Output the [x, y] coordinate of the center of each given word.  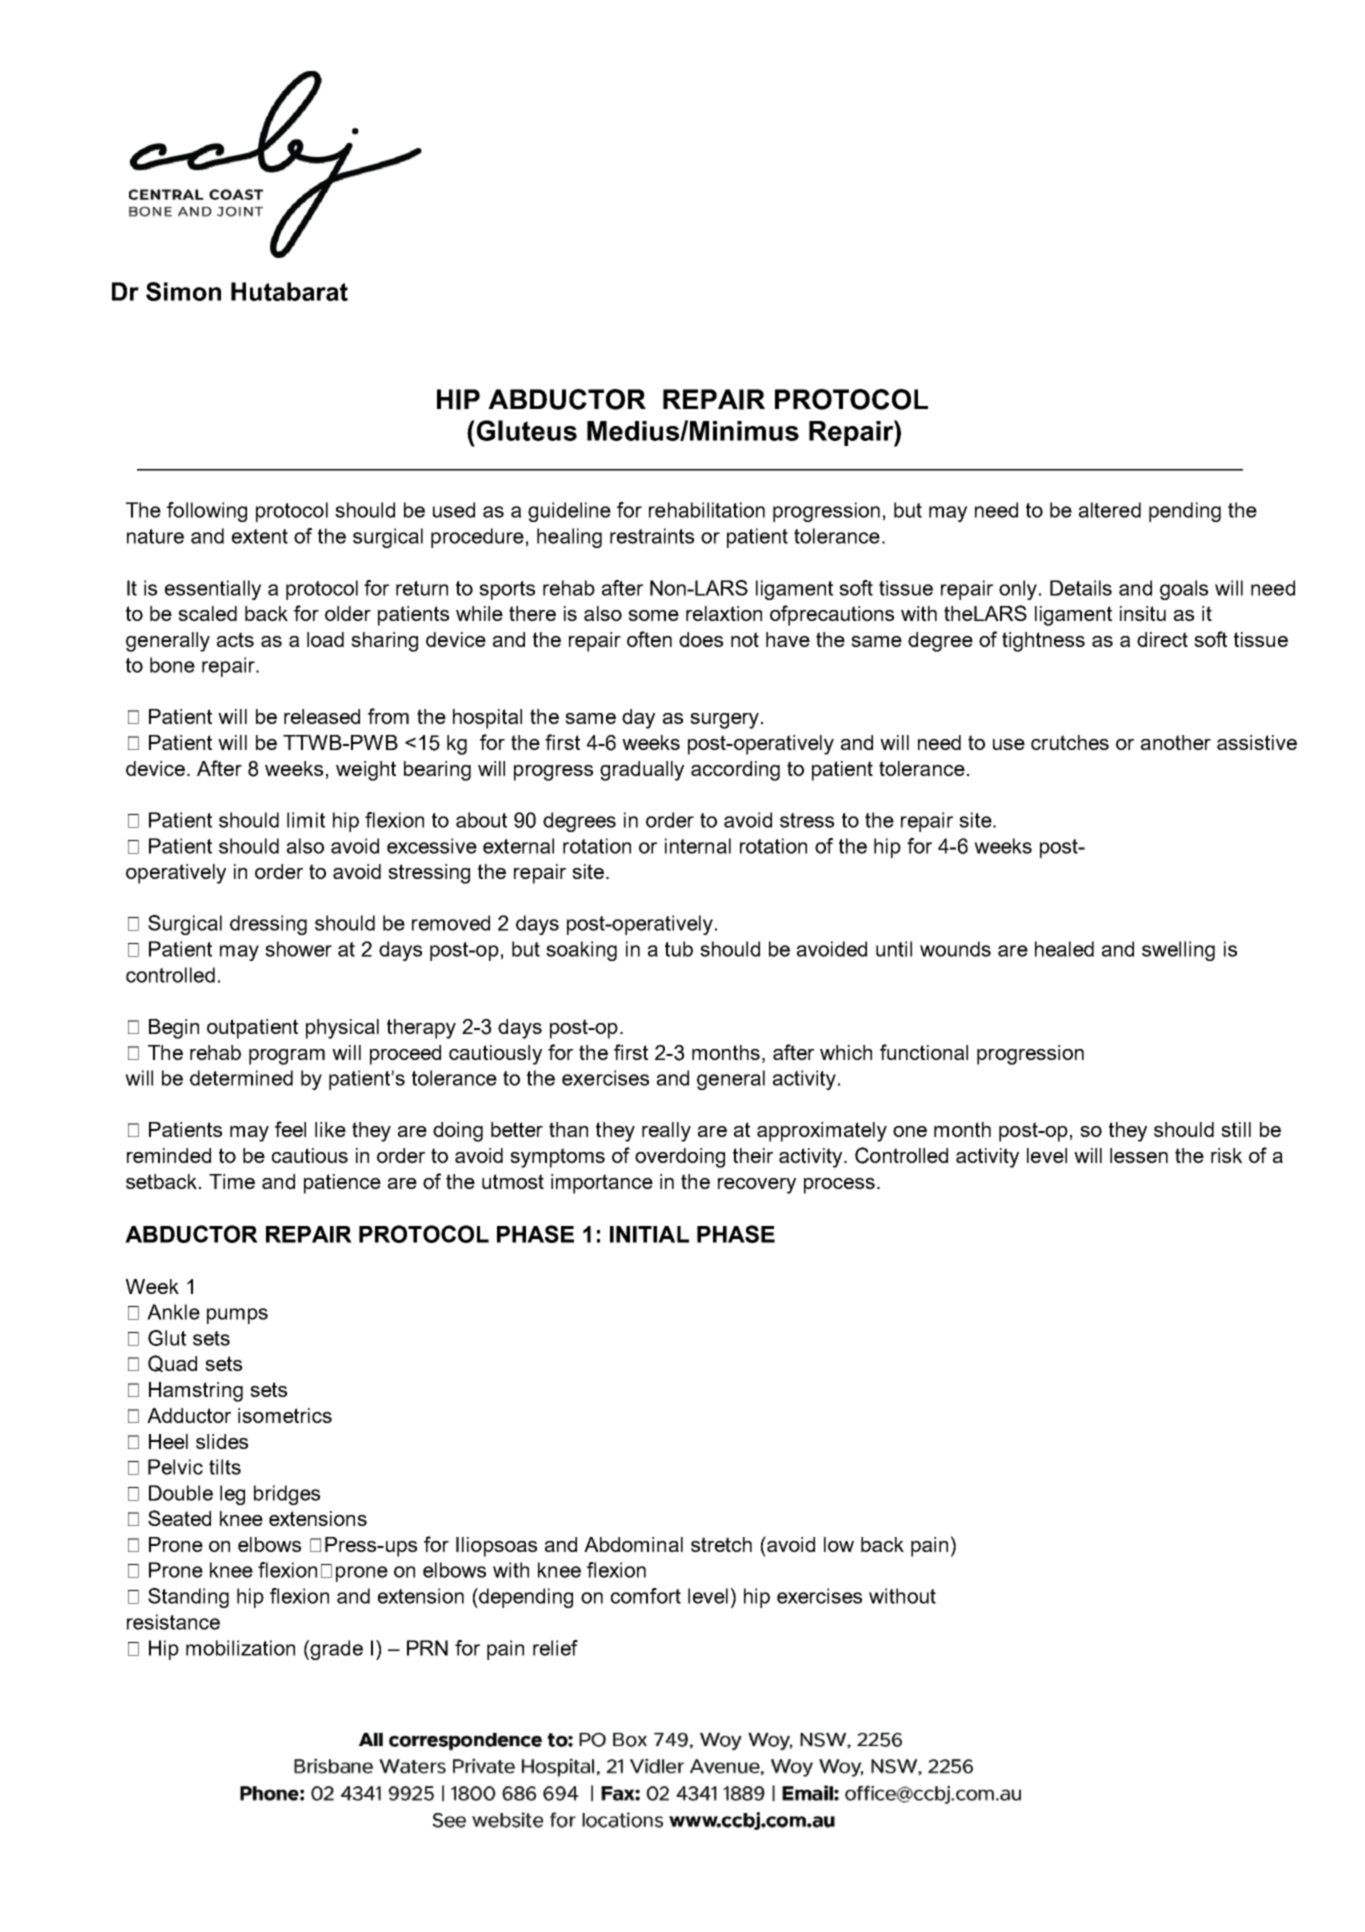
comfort [646, 1596]
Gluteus [525, 430]
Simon [183, 291]
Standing [188, 1598]
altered [1110, 510]
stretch [721, 1544]
